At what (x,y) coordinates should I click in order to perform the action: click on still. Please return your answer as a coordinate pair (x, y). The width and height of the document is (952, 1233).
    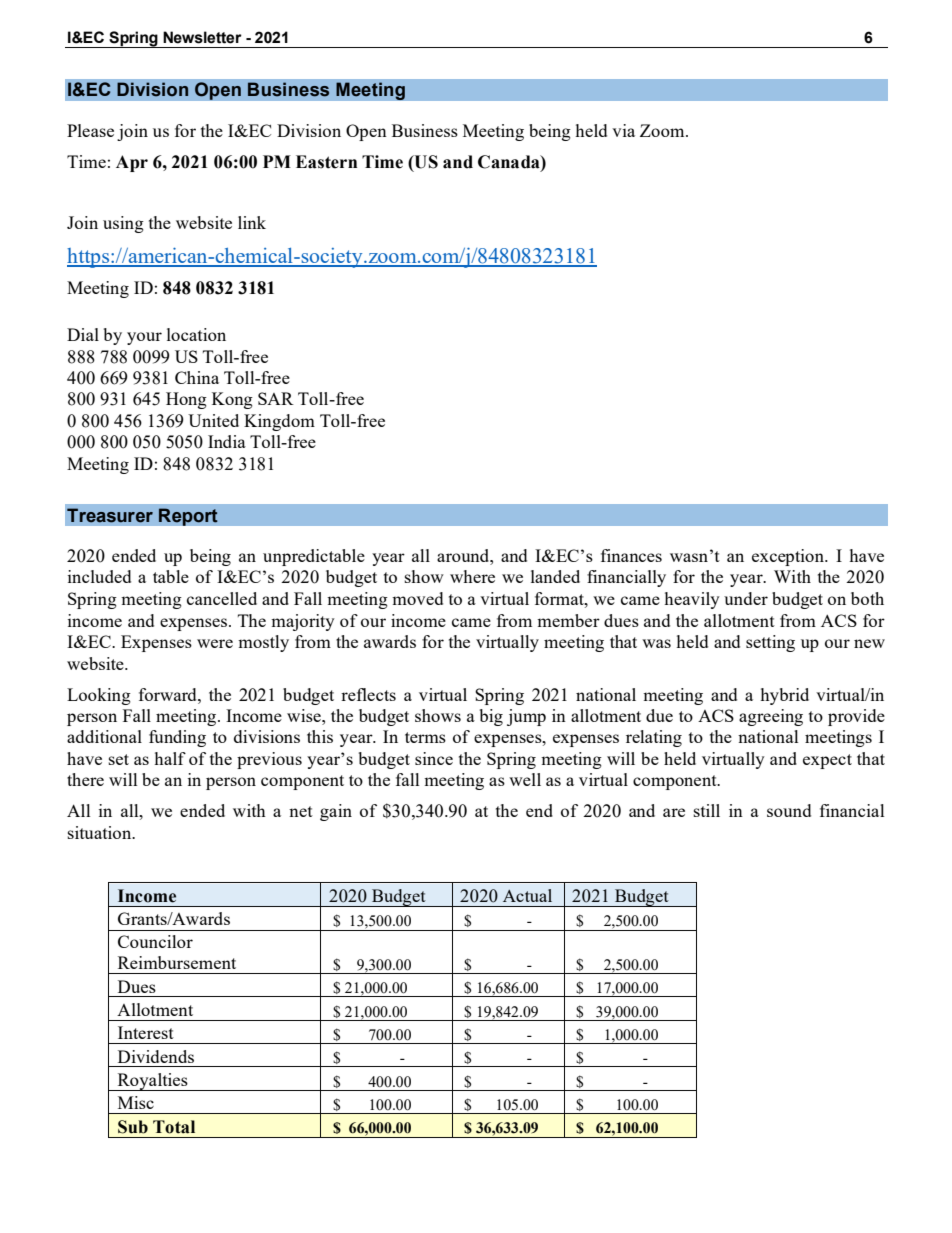
    Looking at the image, I should click on (707, 810).
